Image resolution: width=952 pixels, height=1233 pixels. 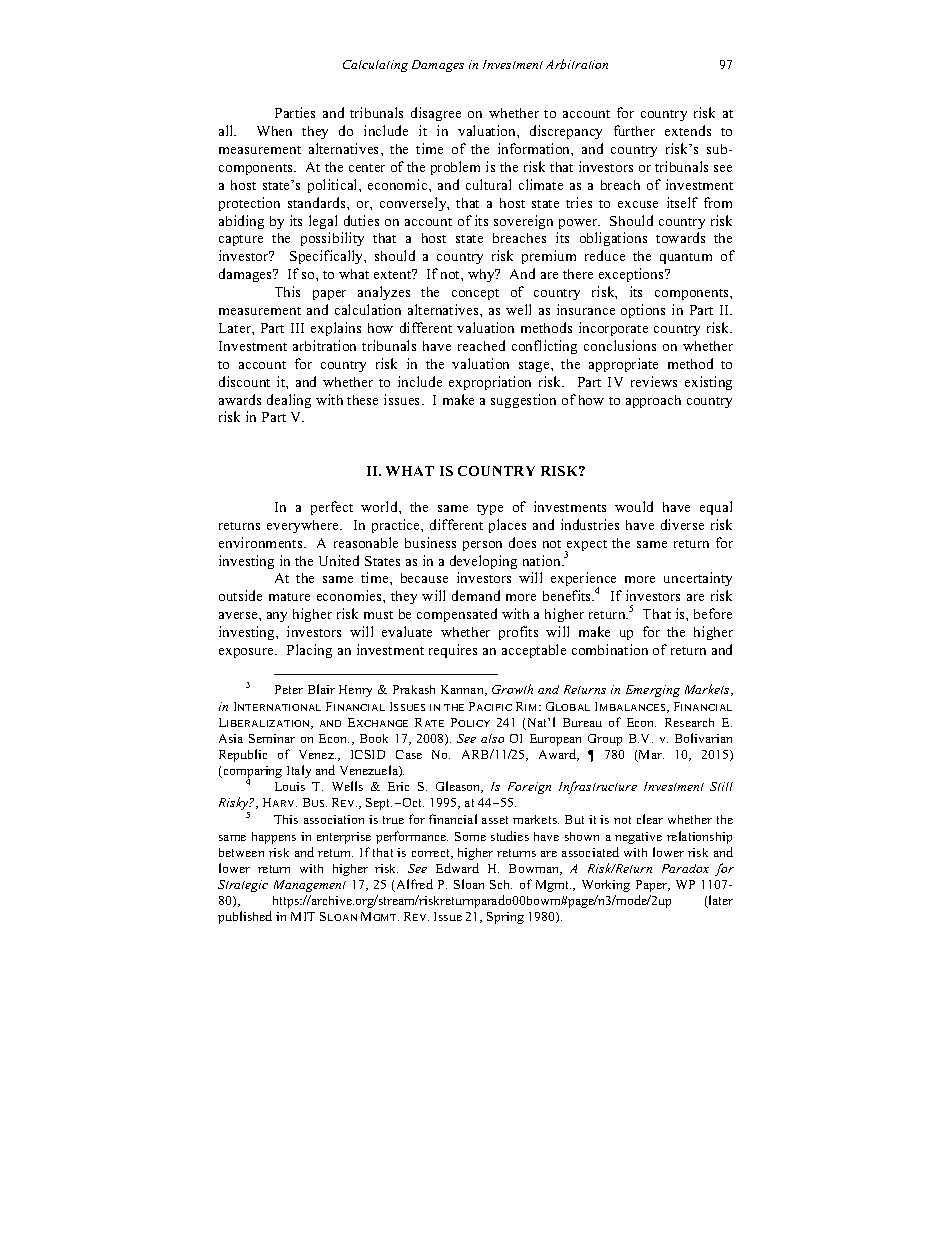 I want to click on III, so click(x=297, y=328).
